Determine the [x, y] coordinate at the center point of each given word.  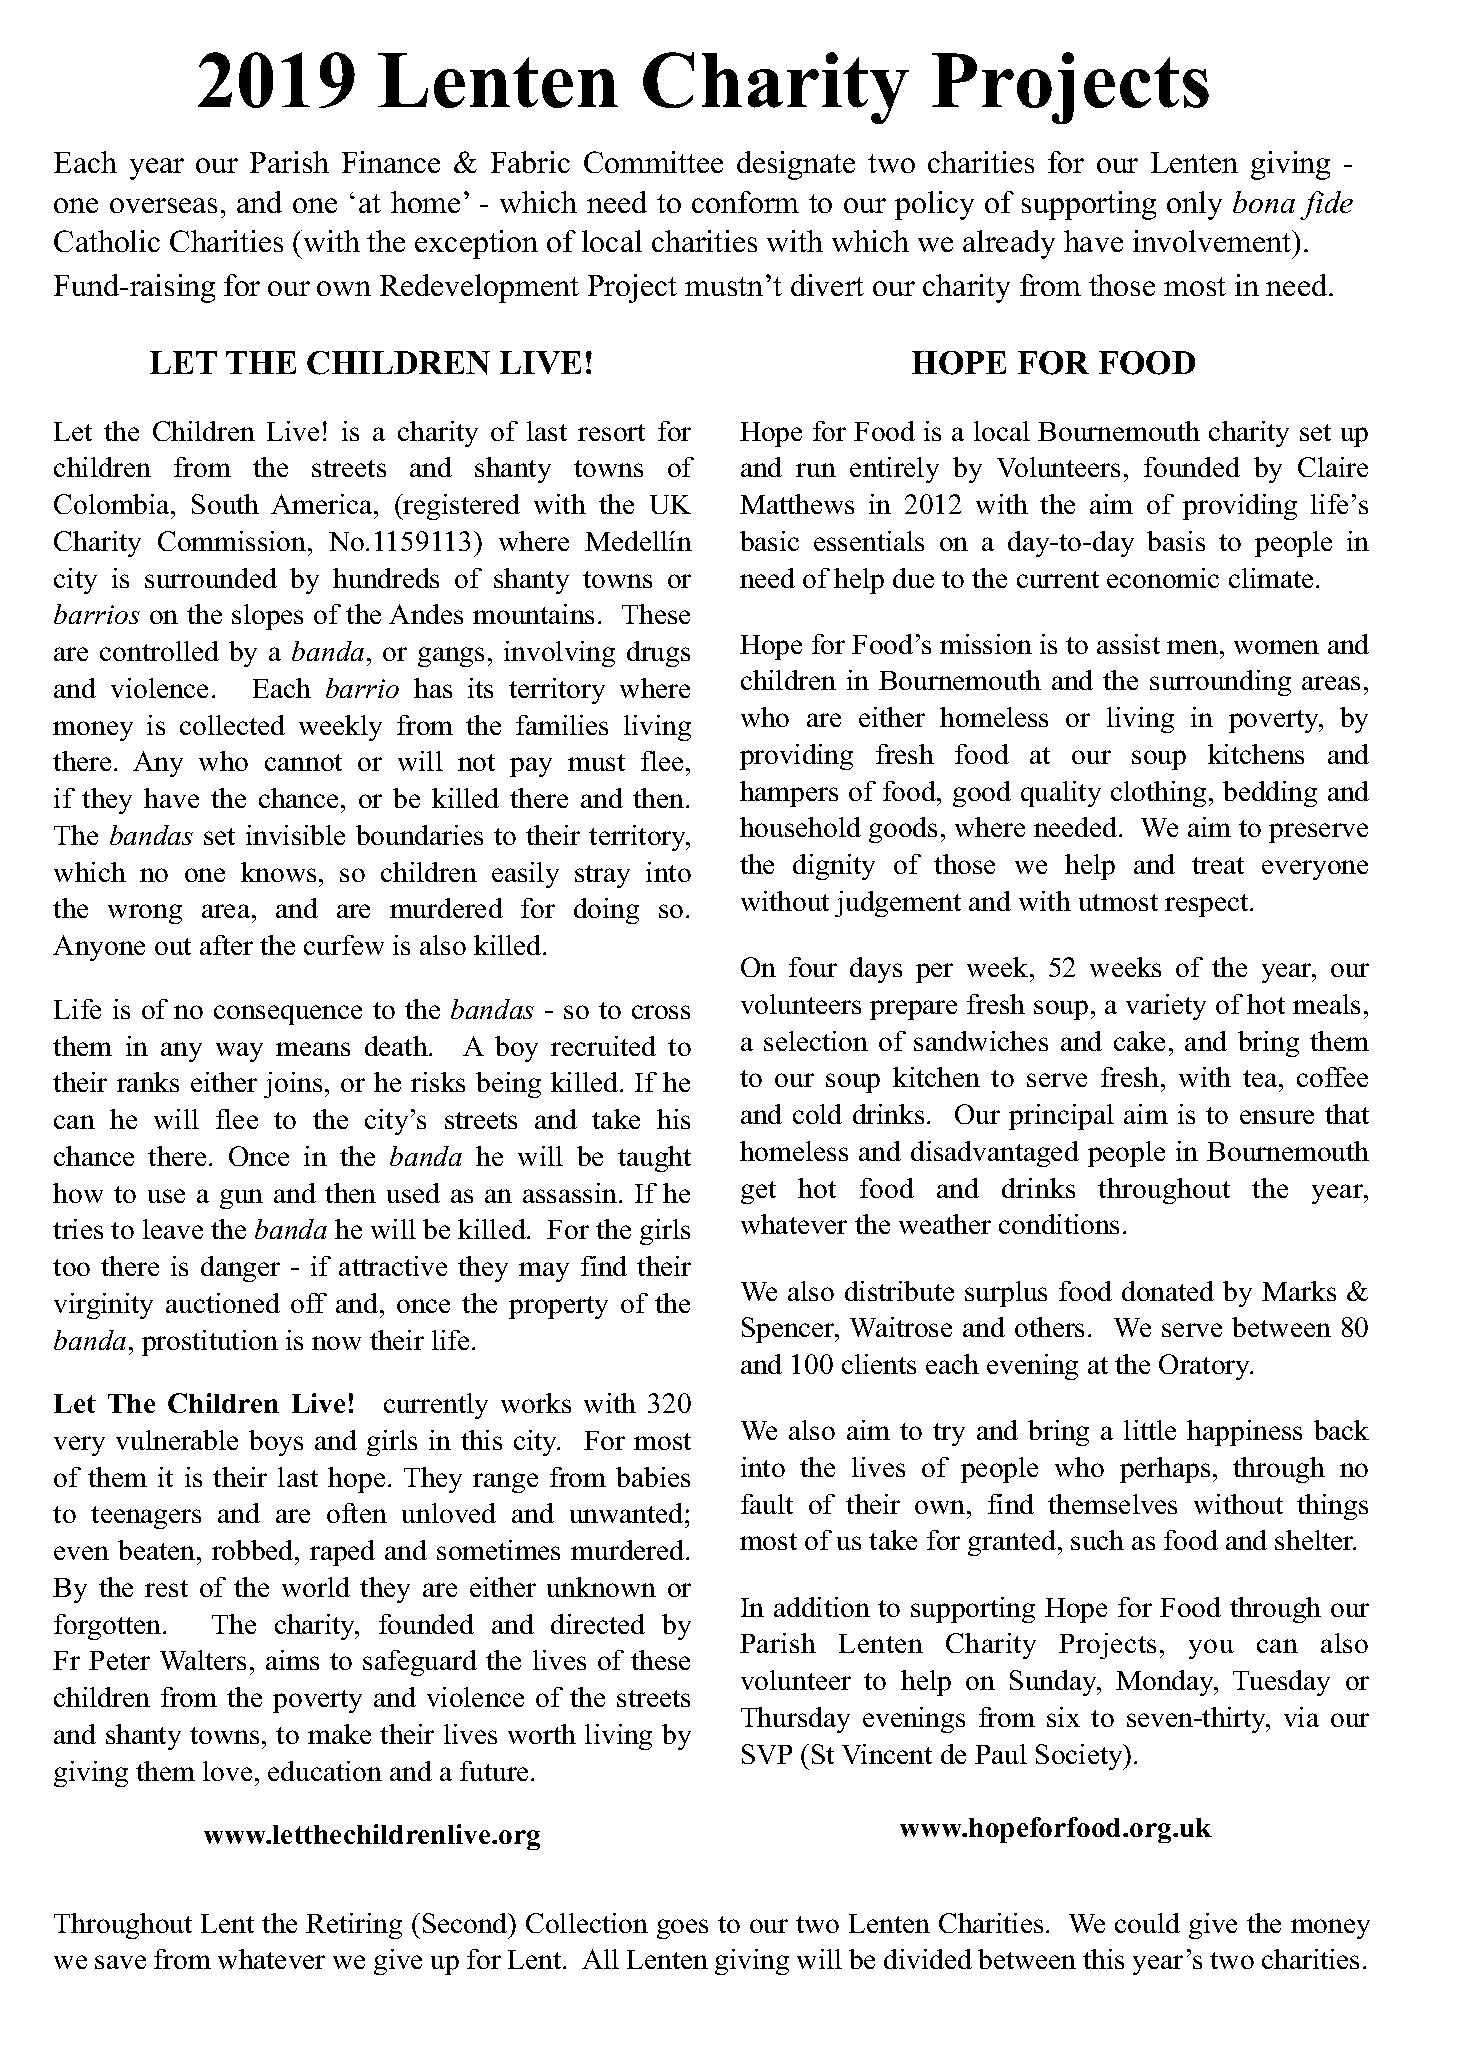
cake [1139, 1041]
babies [653, 1477]
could [1147, 1923]
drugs [658, 654]
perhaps [1165, 1470]
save [120, 1962]
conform [745, 202]
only [1194, 205]
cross [661, 1012]
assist [1128, 644]
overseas [163, 205]
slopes [267, 617]
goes [682, 1929]
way [239, 1052]
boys [276, 1443]
